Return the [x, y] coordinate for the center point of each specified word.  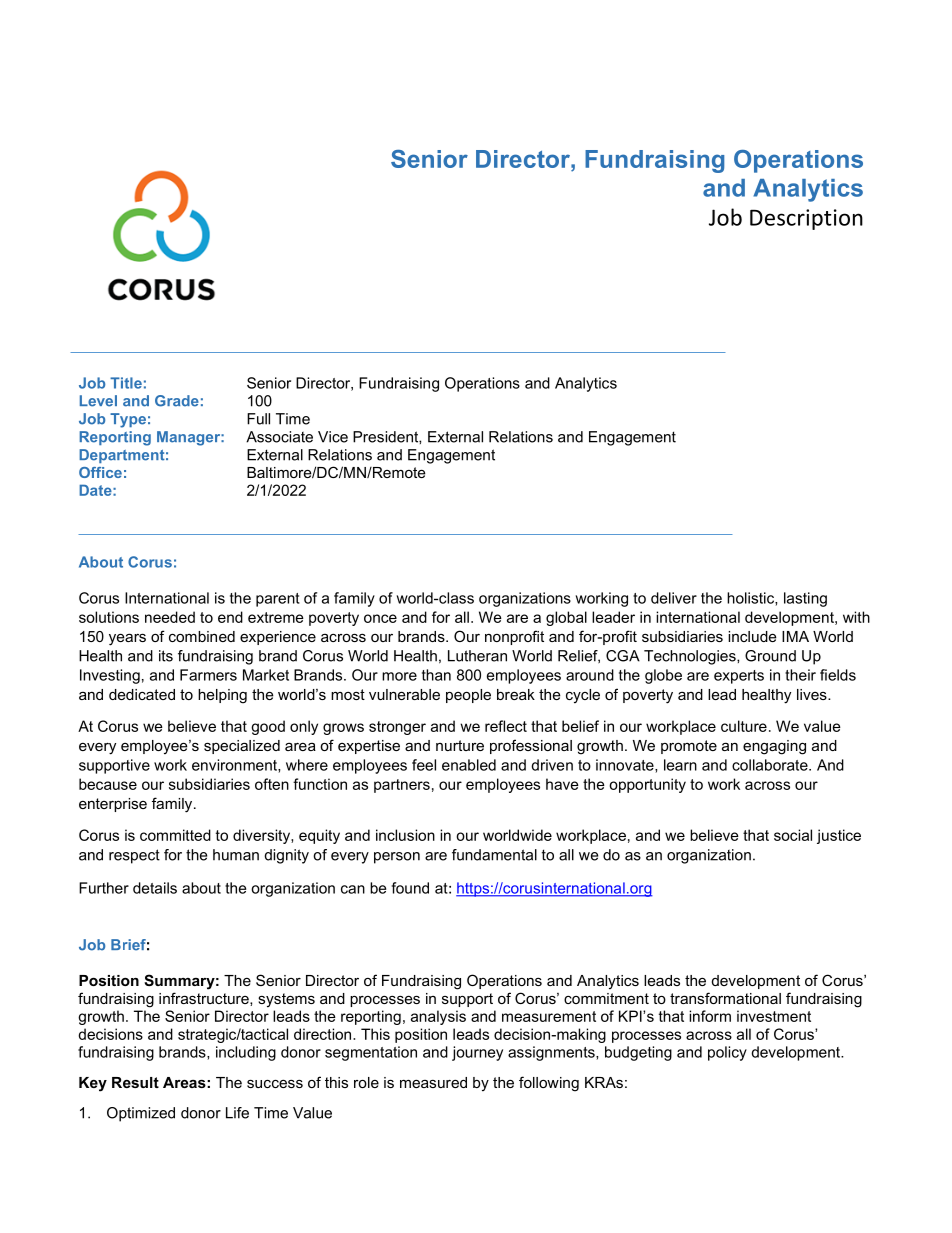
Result [135, 1082]
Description [806, 219]
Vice [333, 437]
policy [727, 1053]
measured [433, 1082]
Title [126, 383]
